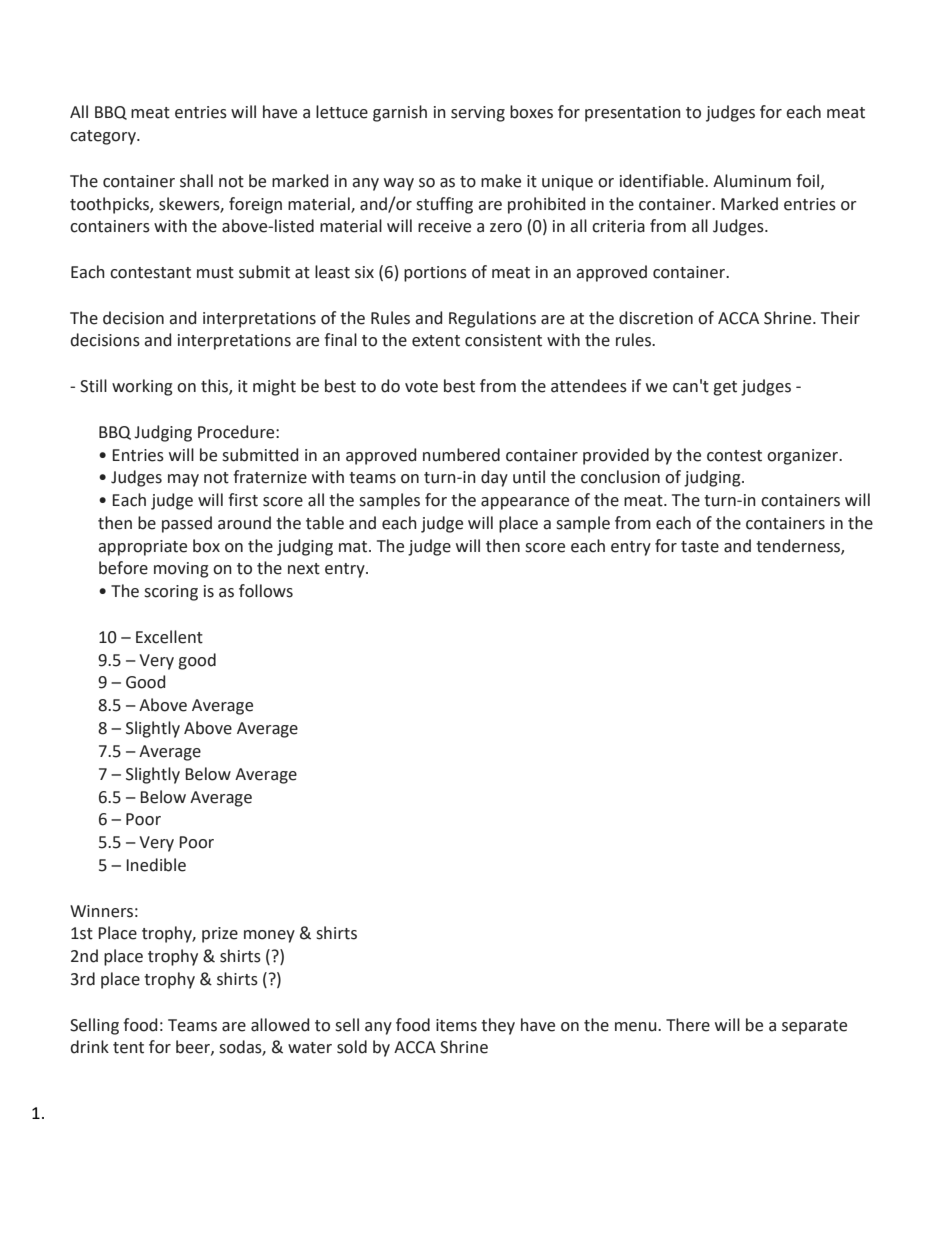  Describe the element at coordinates (461, 455) in the screenshot. I see `numbered` at that location.
